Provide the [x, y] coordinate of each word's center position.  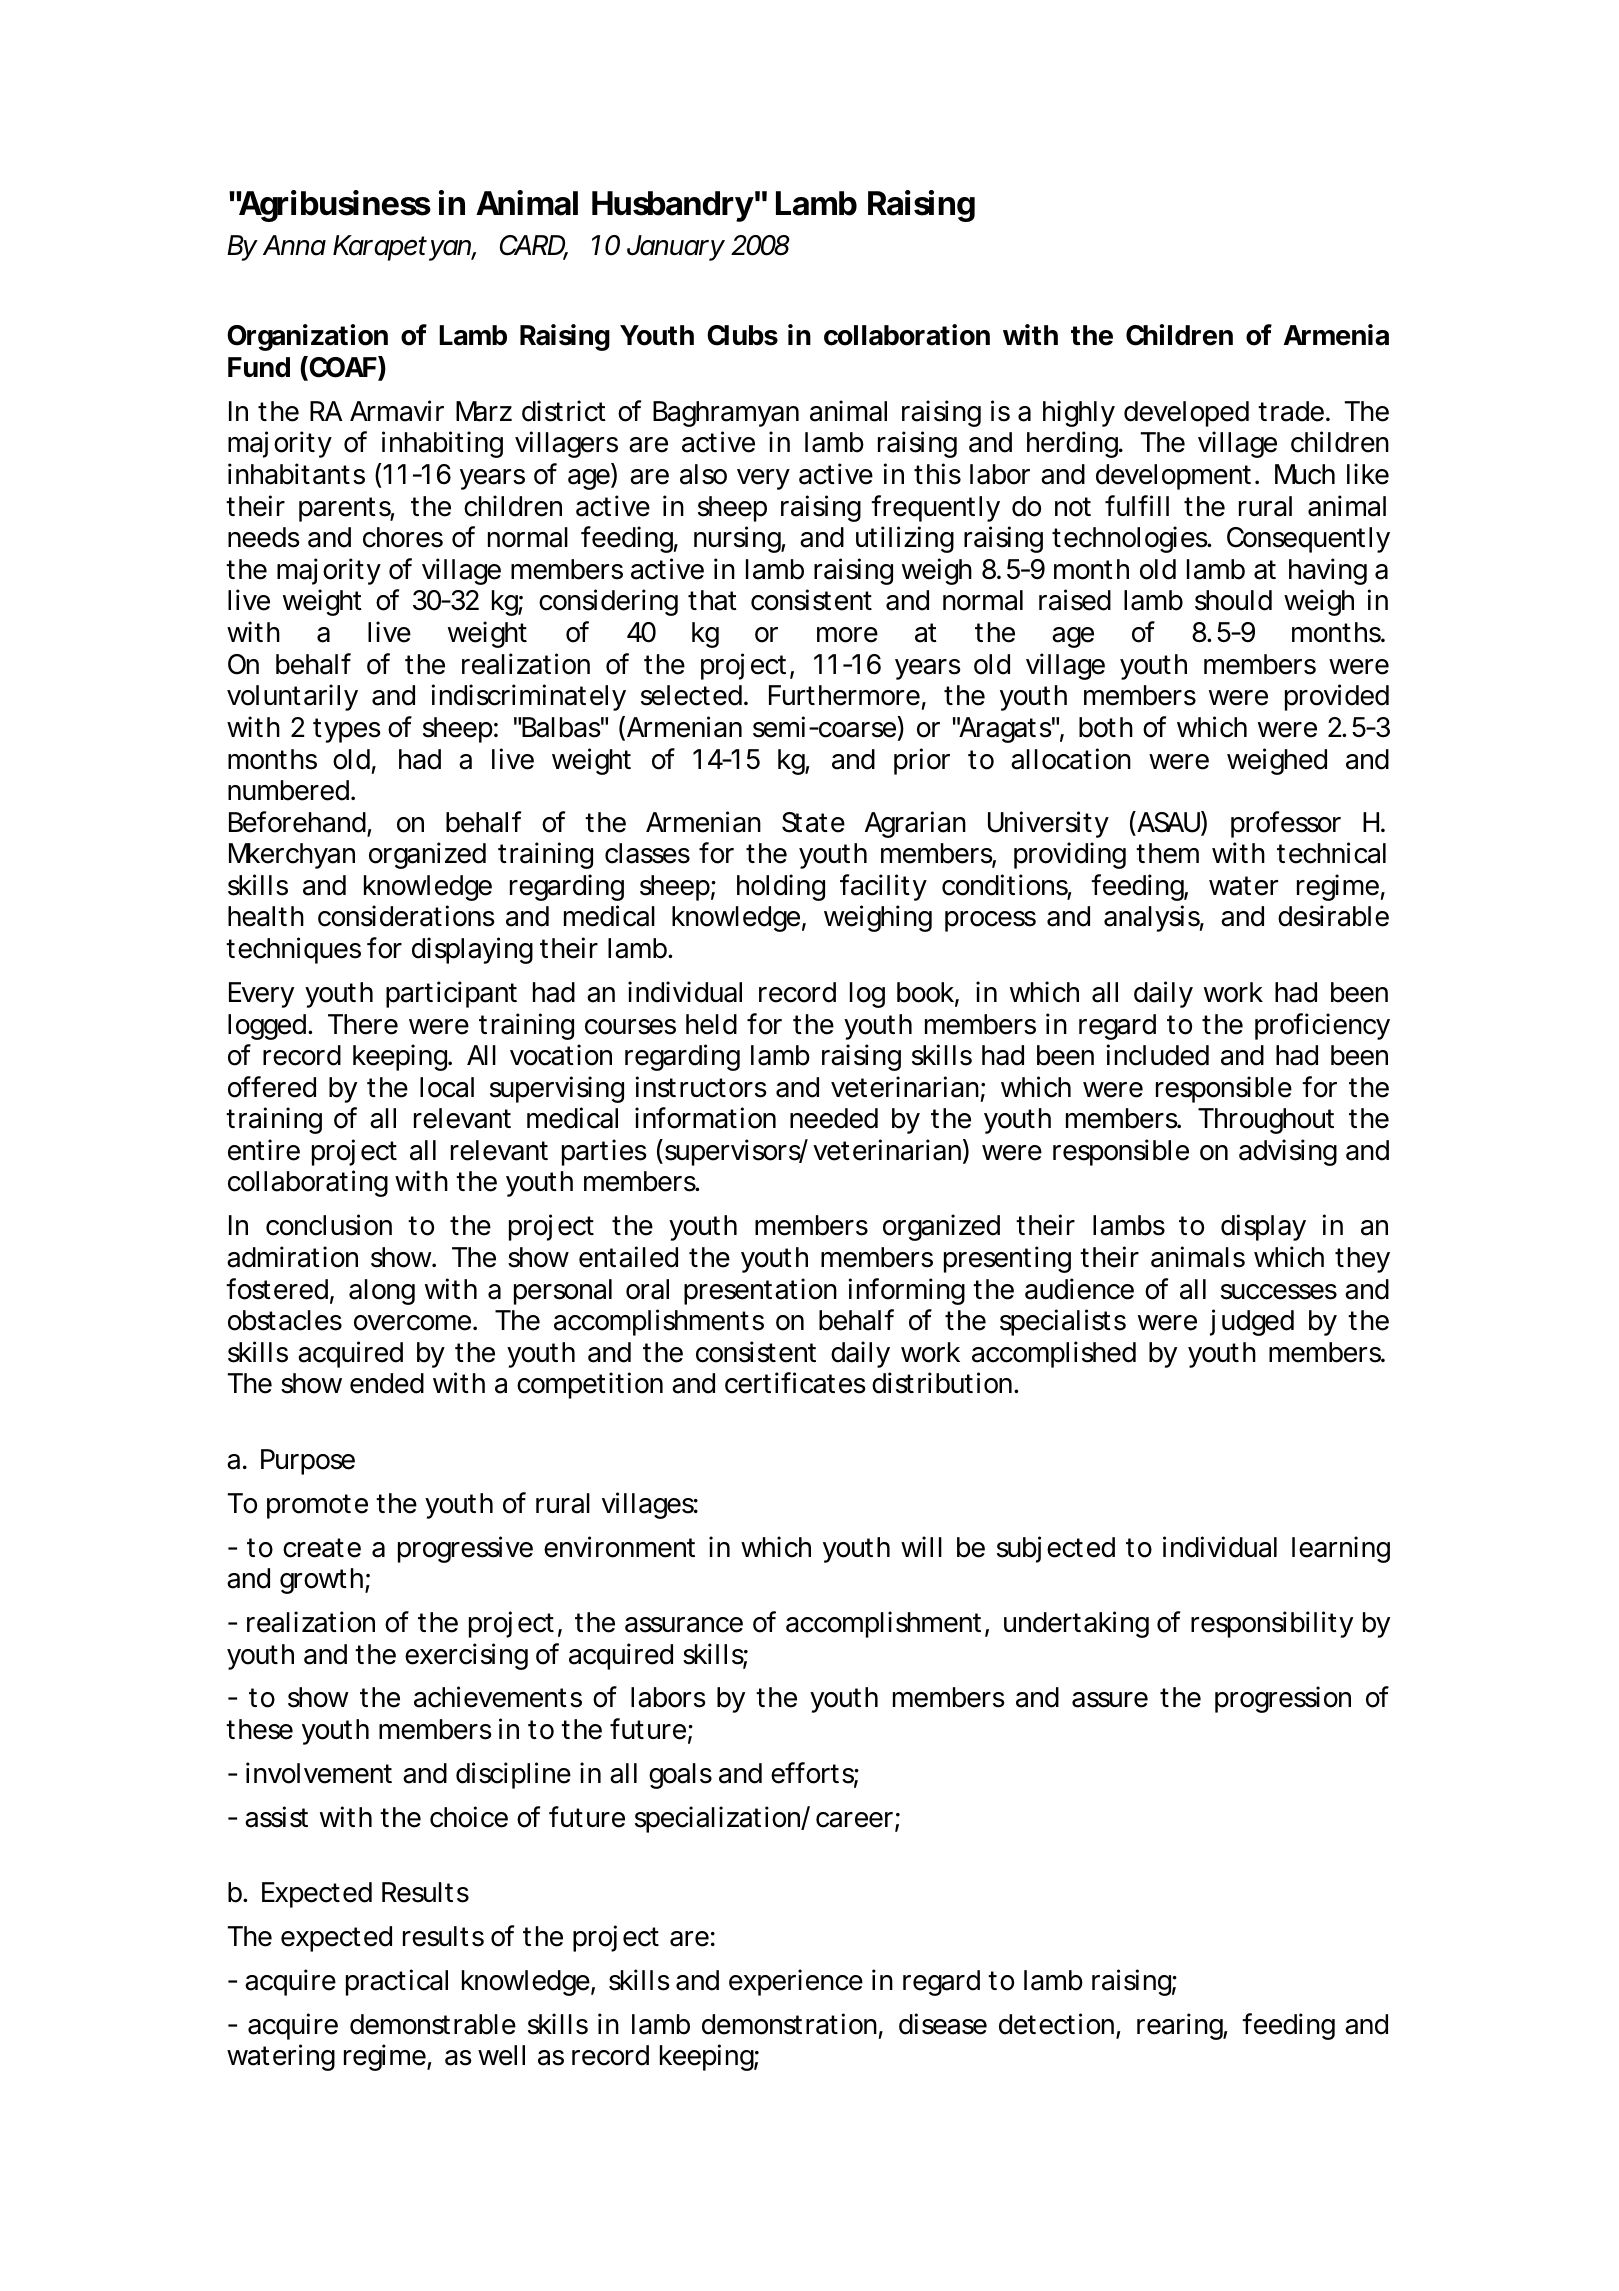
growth [323, 1581]
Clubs [742, 335]
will [921, 1546]
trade [1291, 411]
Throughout [1266, 1121]
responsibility [1272, 1624]
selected [691, 695]
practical [397, 1982]
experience [796, 1982]
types [347, 730]
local [447, 1087]
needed [834, 1118]
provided [1337, 697]
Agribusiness [333, 206]
